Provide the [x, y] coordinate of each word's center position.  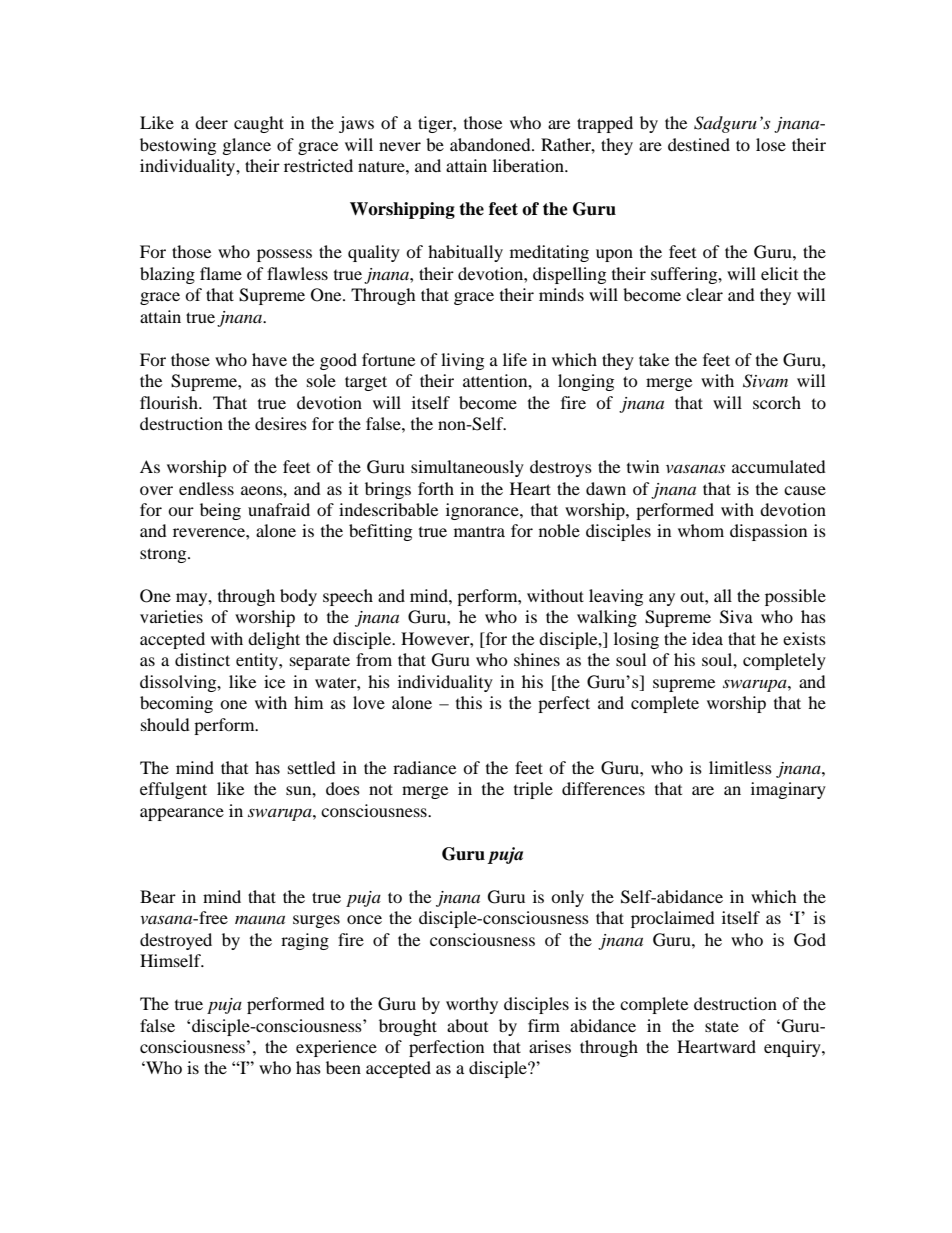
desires [281, 423]
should [165, 724]
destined [699, 144]
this [469, 702]
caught [259, 124]
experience [336, 1048]
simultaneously [467, 468]
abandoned [491, 144]
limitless [740, 767]
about [467, 1025]
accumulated [779, 466]
